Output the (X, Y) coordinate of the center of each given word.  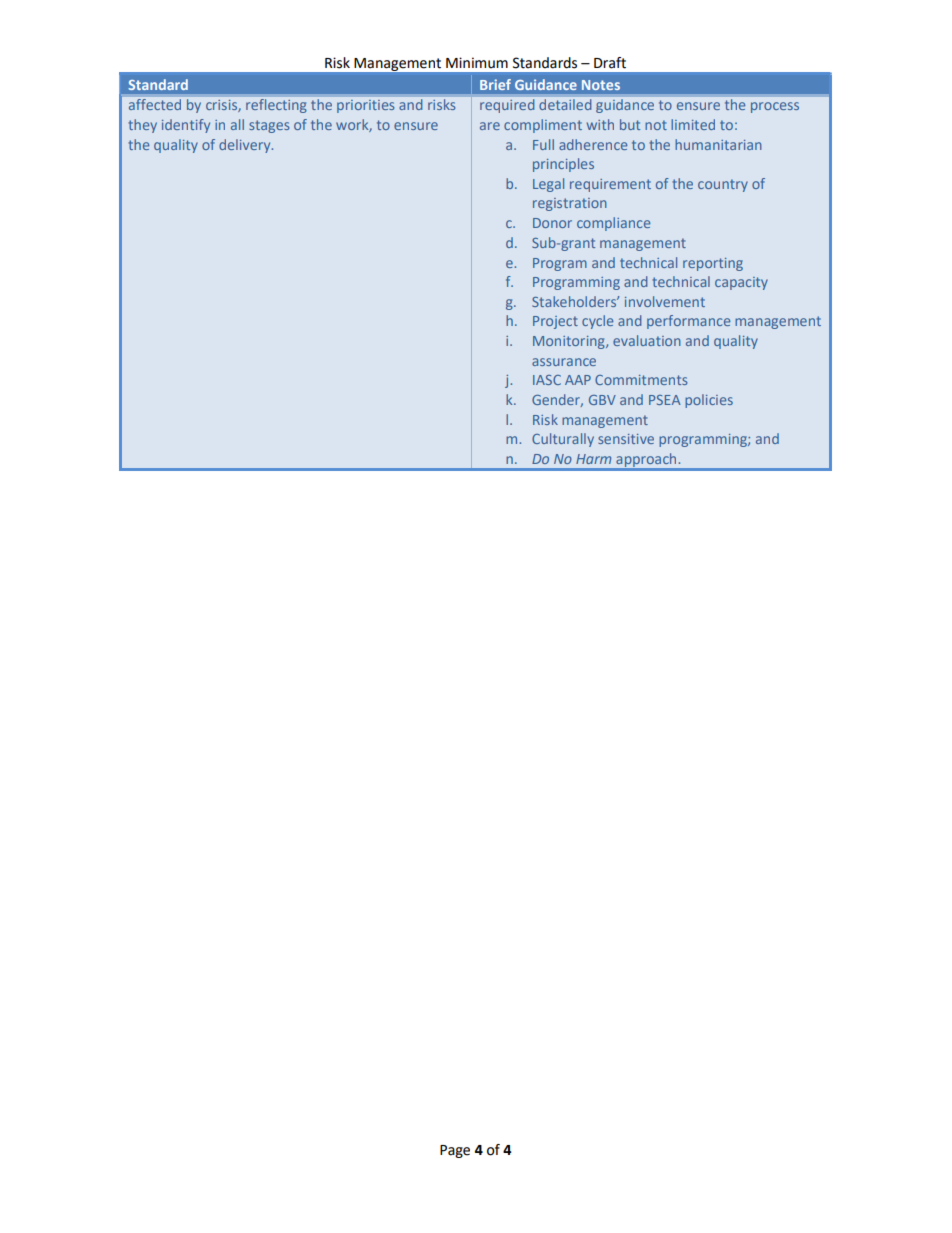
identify (186, 126)
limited (693, 124)
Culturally (563, 440)
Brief (495, 84)
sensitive (626, 439)
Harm (593, 459)
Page (455, 1151)
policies (709, 401)
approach (646, 460)
